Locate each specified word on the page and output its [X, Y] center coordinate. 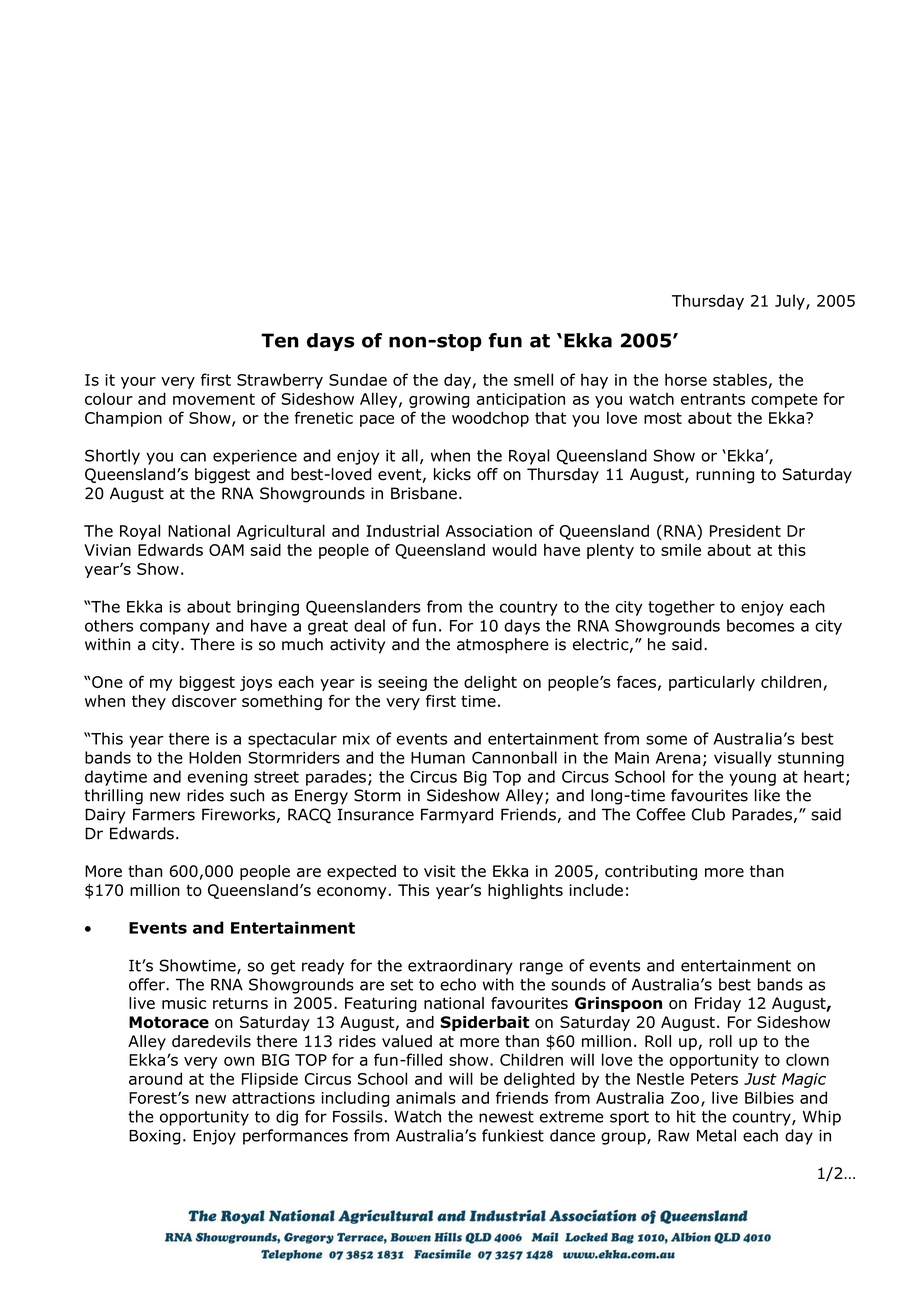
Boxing [154, 1137]
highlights [525, 891]
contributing [651, 872]
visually [743, 759]
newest [506, 1117]
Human [438, 758]
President [745, 530]
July [791, 302]
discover [204, 701]
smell [533, 379]
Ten [280, 340]
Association [489, 531]
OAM [226, 550]
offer [148, 984]
